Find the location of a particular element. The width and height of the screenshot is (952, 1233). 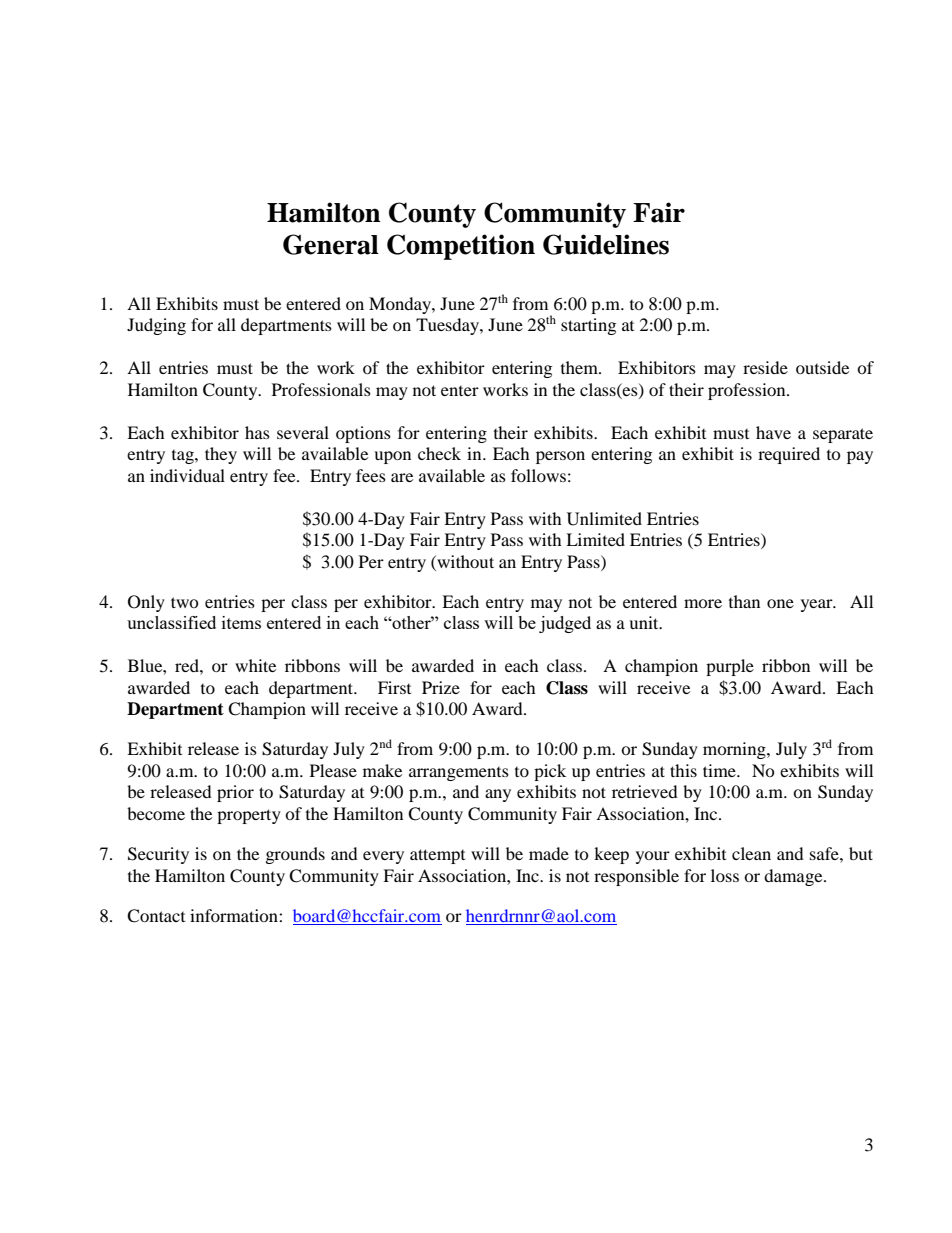

one is located at coordinates (780, 603).
